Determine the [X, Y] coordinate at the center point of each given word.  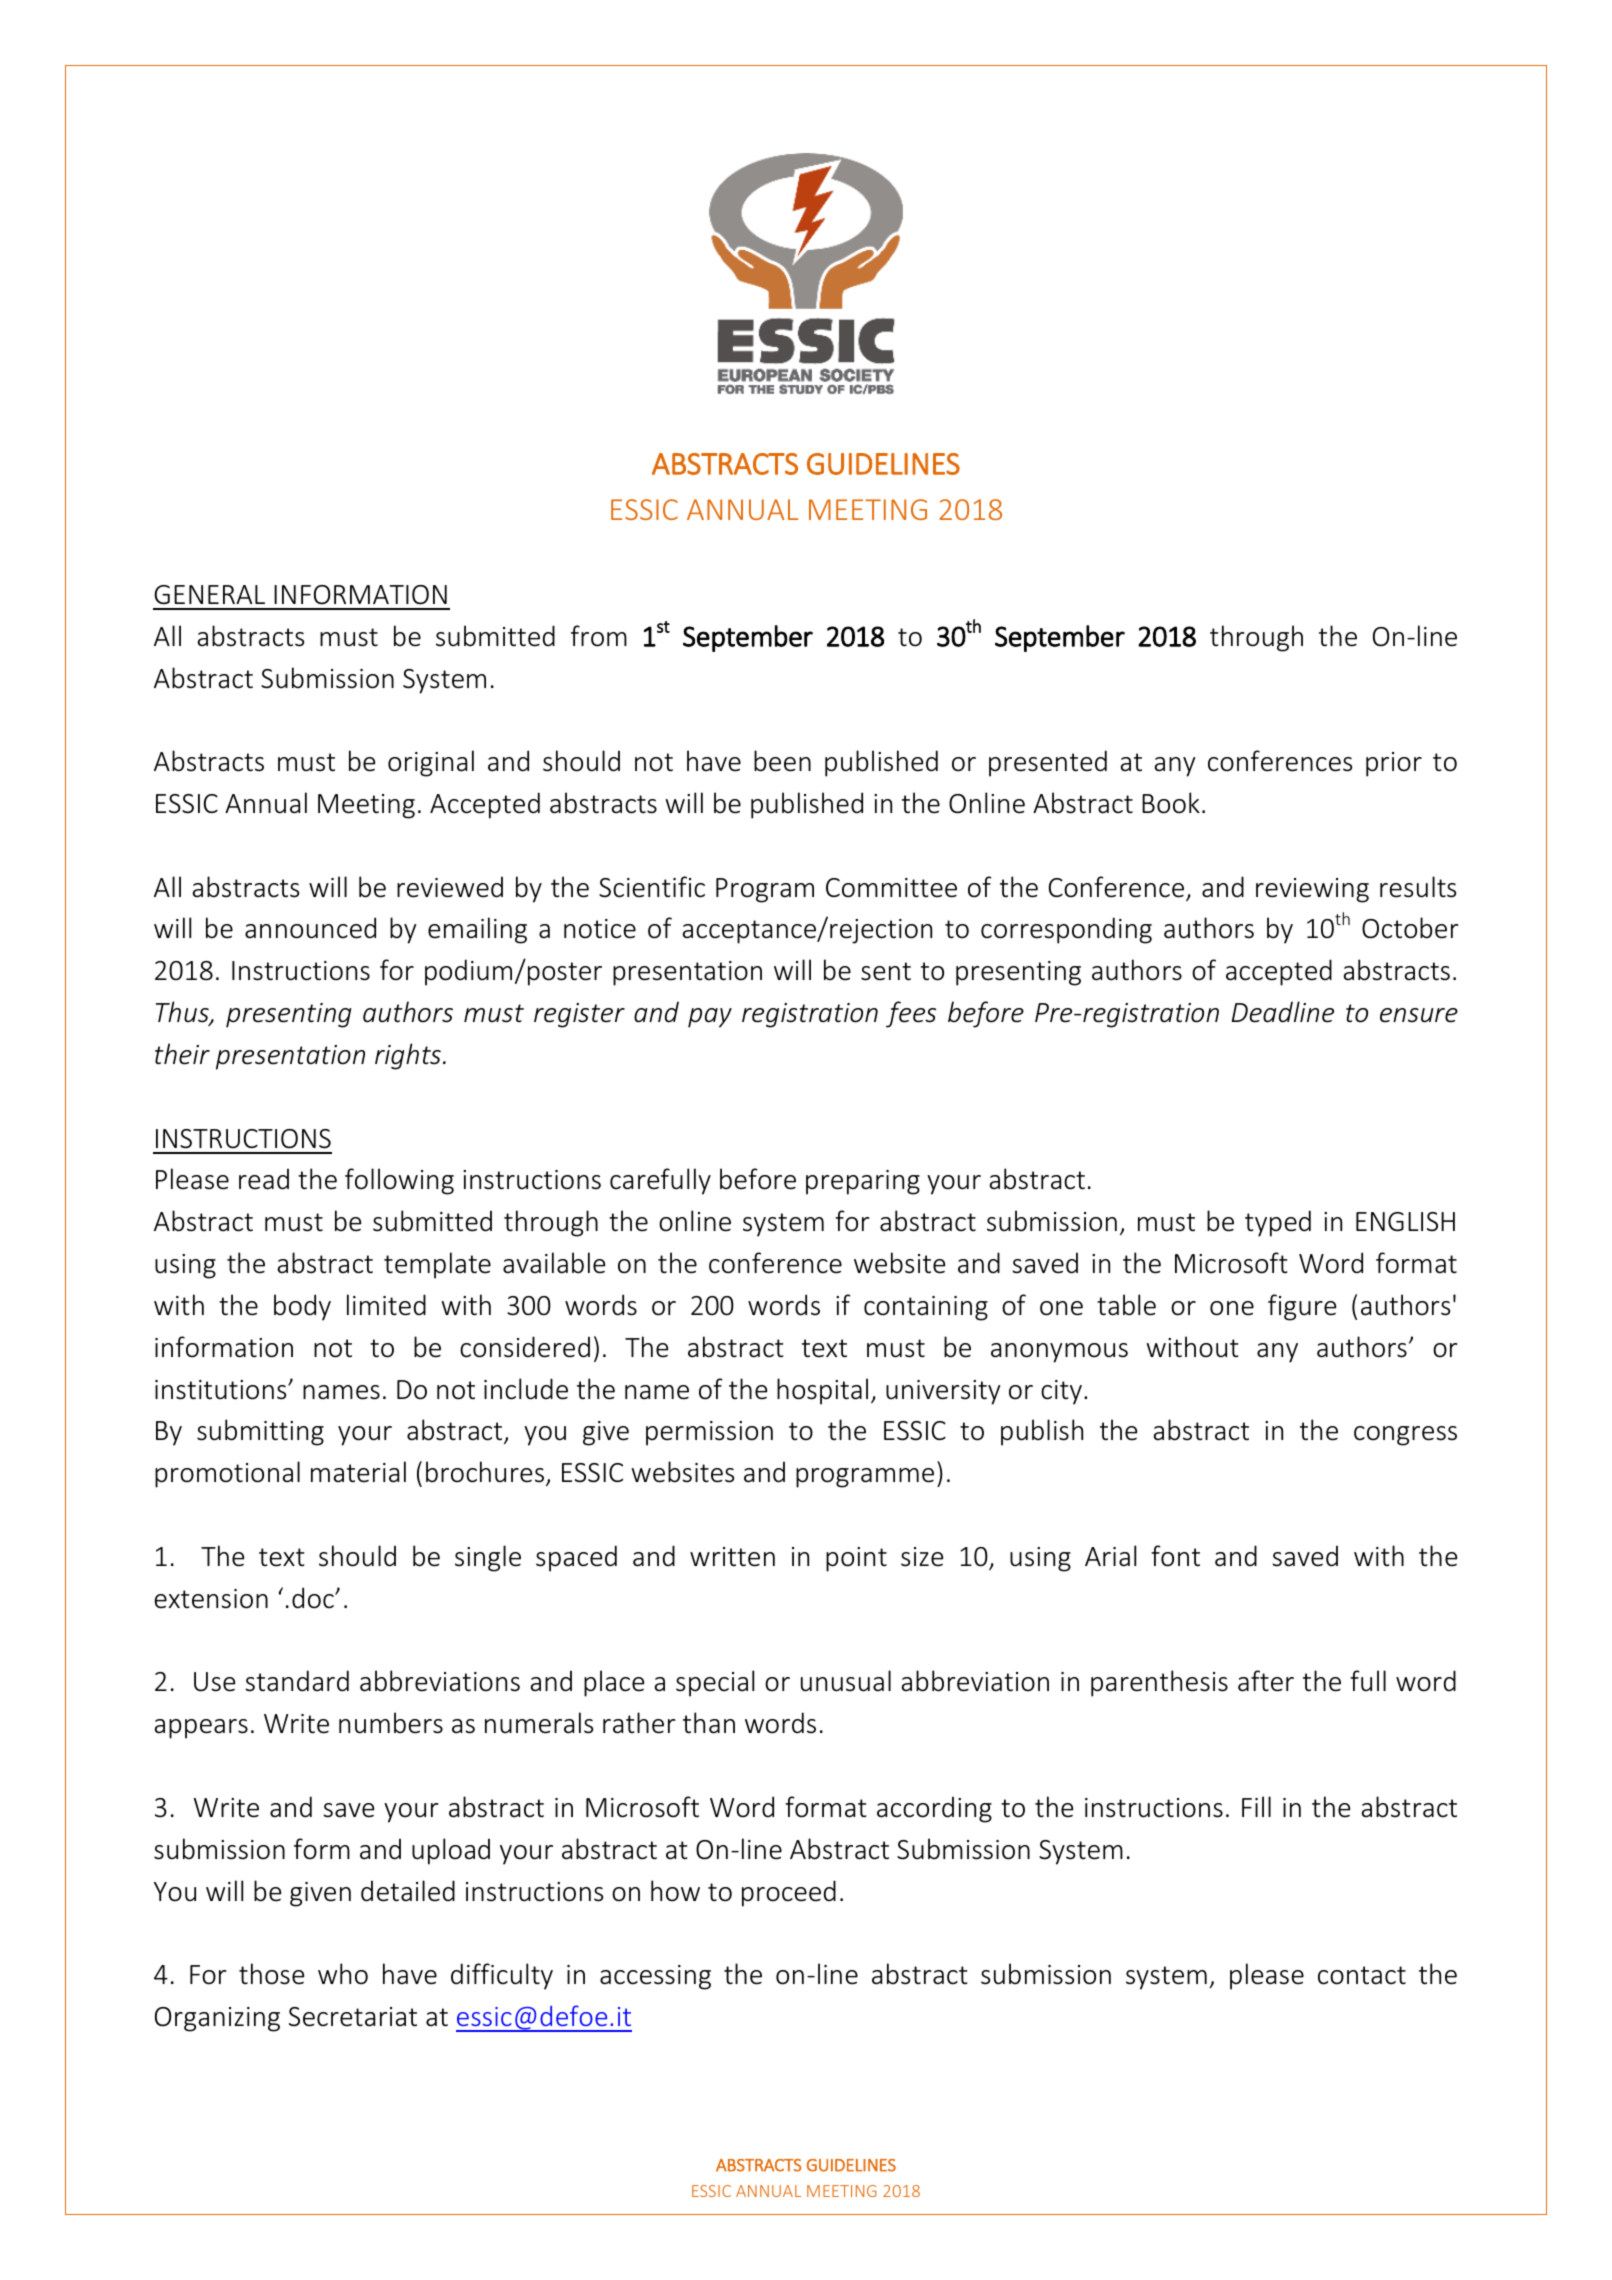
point [856, 1559]
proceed [789, 1893]
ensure [1419, 1015]
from [599, 636]
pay [710, 1018]
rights [408, 1056]
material [358, 1472]
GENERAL [209, 594]
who [343, 1974]
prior [1394, 764]
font [1175, 1556]
